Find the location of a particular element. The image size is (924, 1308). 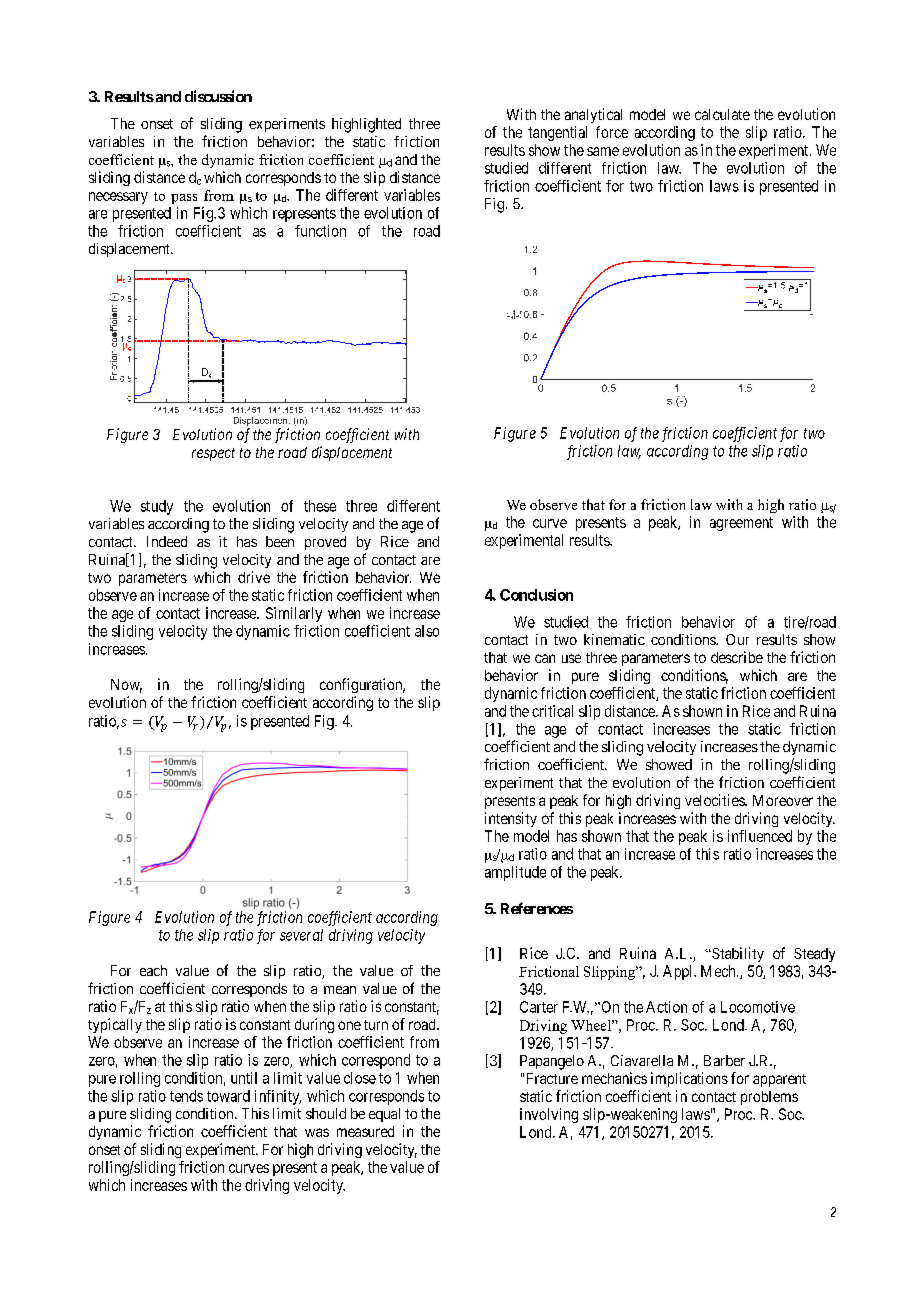

also is located at coordinates (427, 631).
